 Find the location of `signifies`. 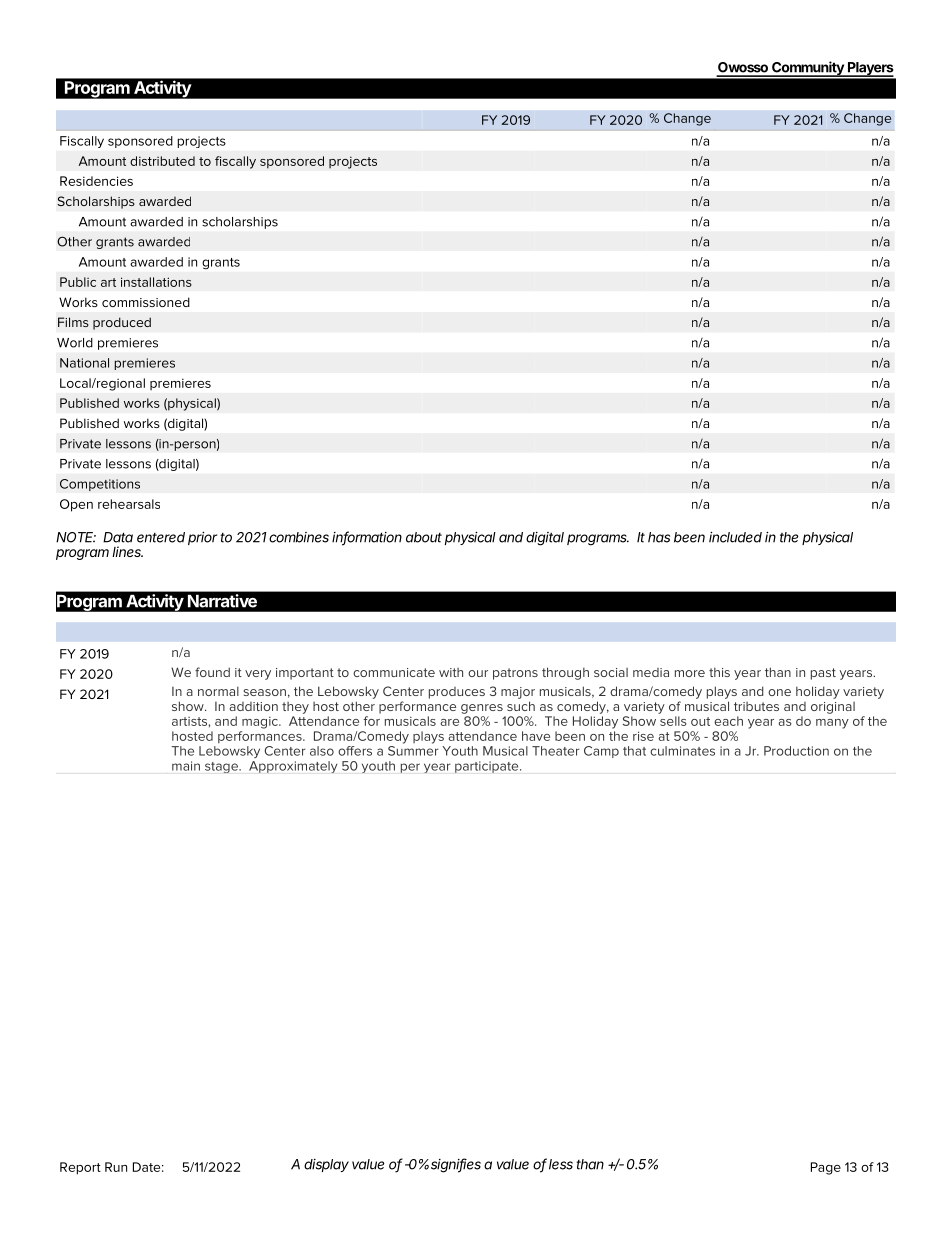

signifies is located at coordinates (456, 1165).
